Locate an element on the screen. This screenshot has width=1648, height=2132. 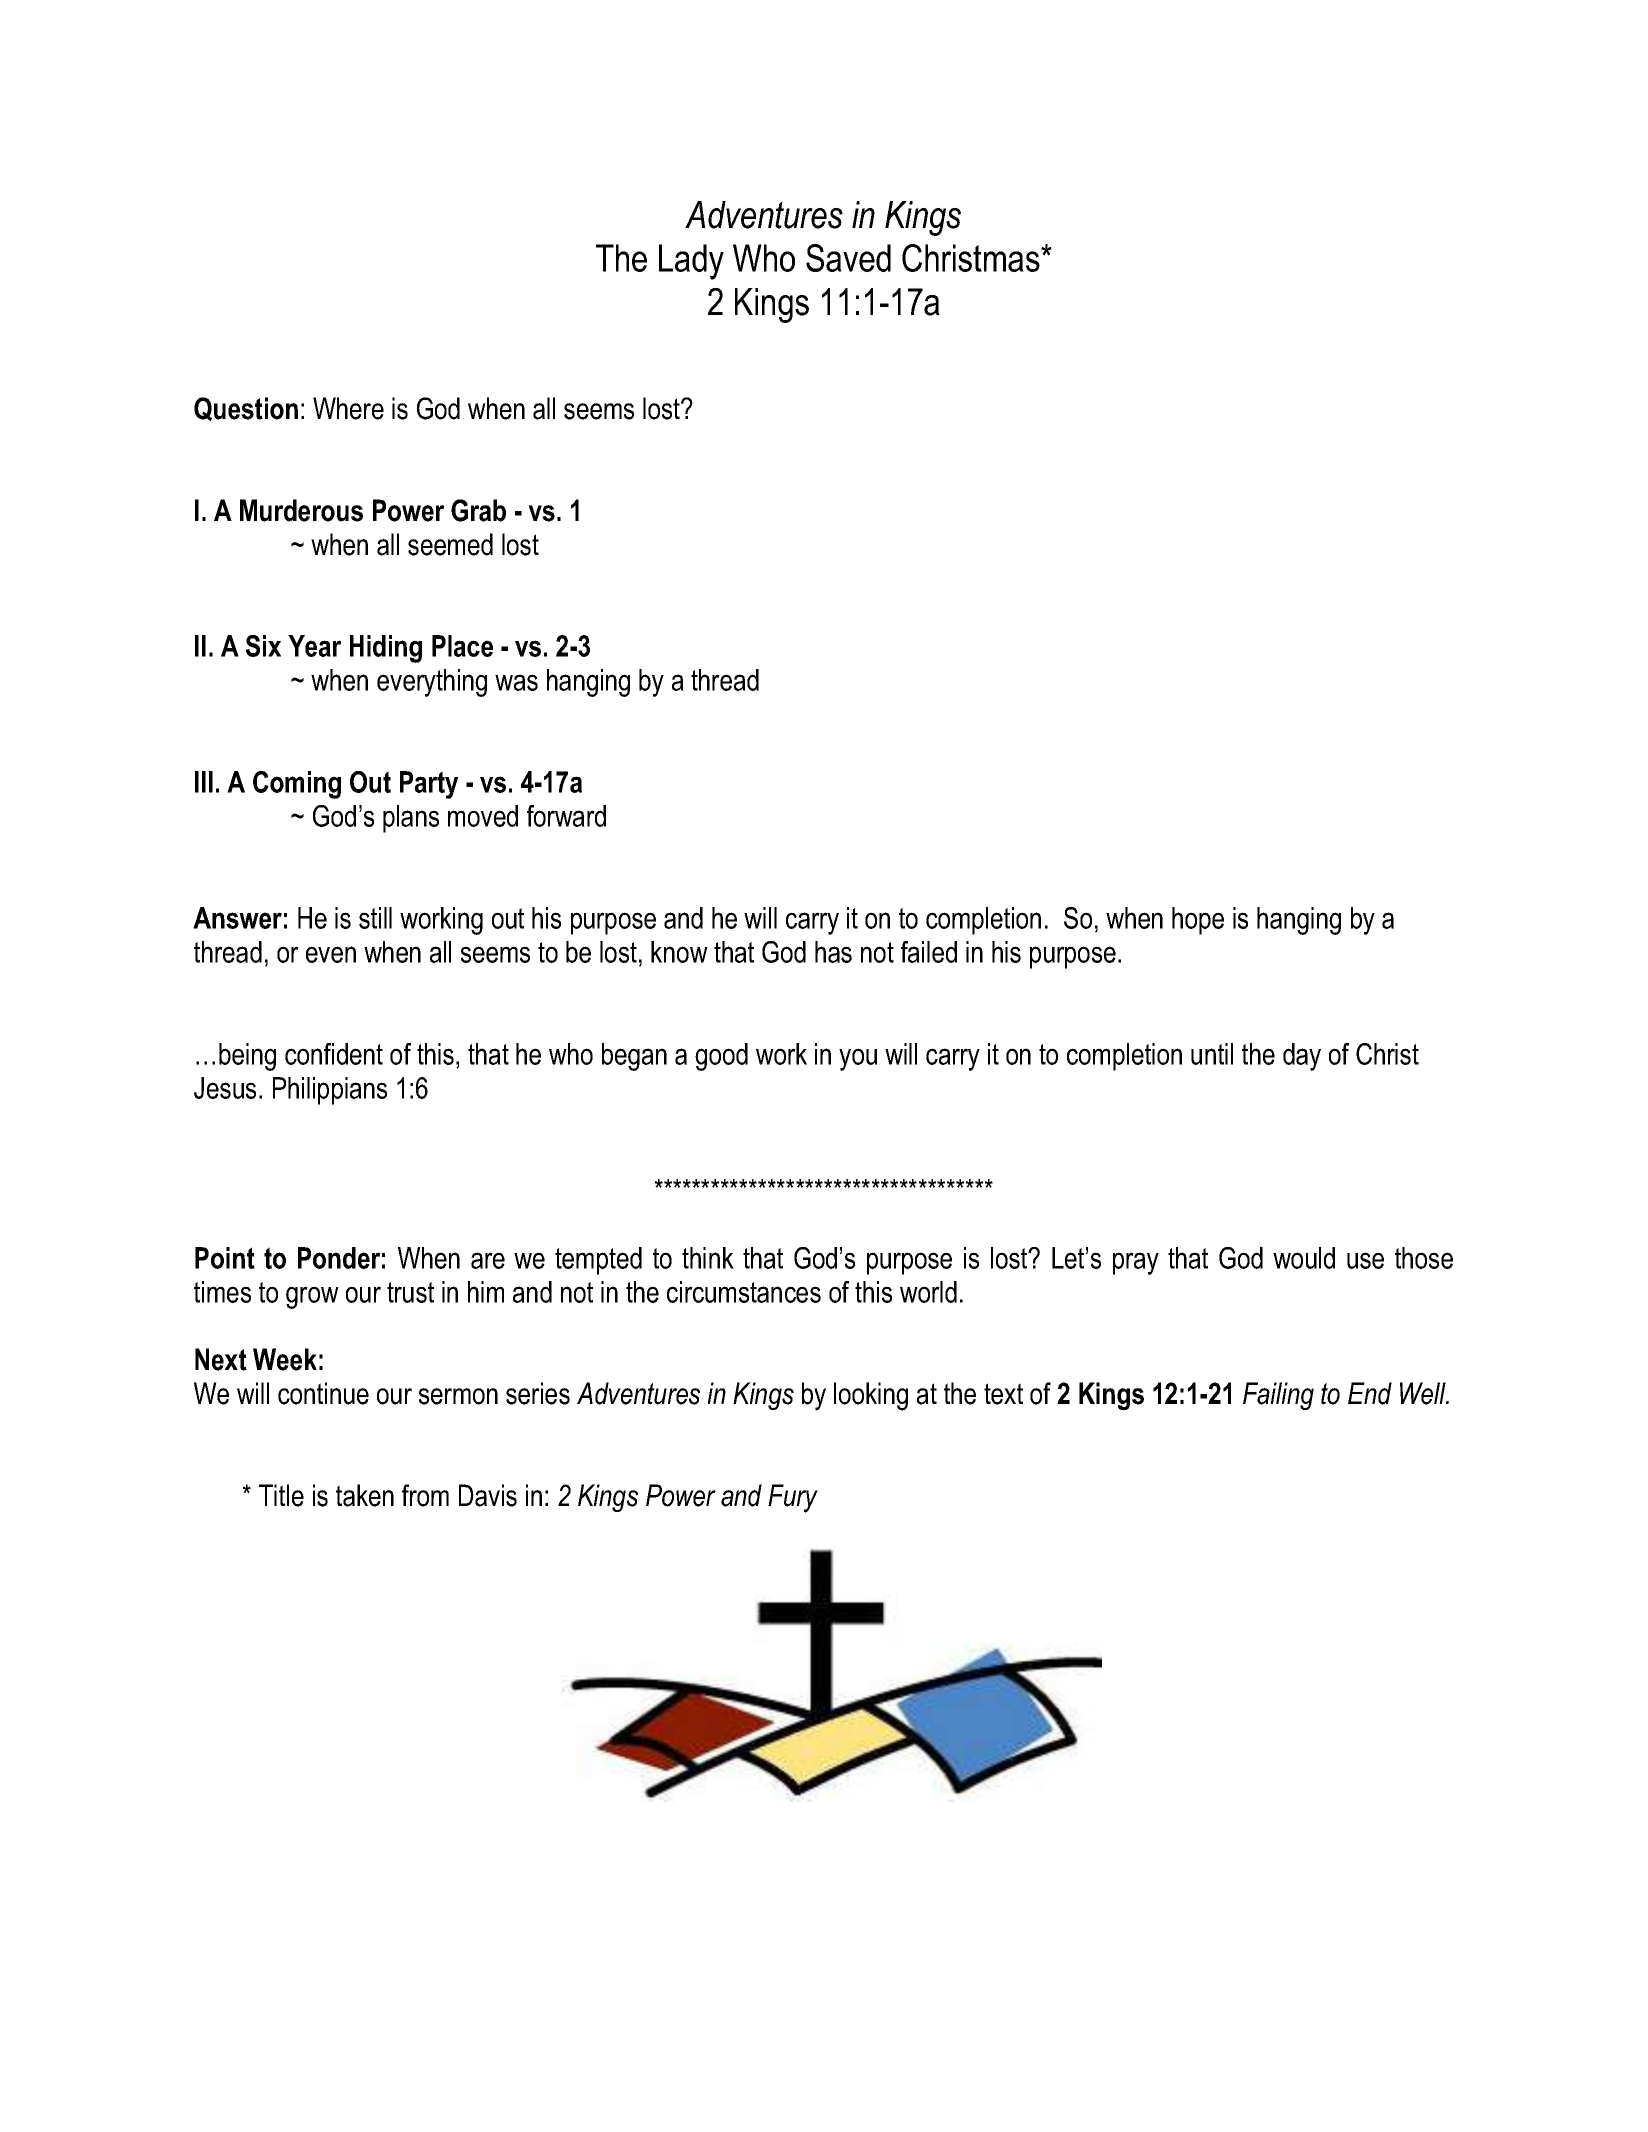
taken is located at coordinates (365, 1495).
